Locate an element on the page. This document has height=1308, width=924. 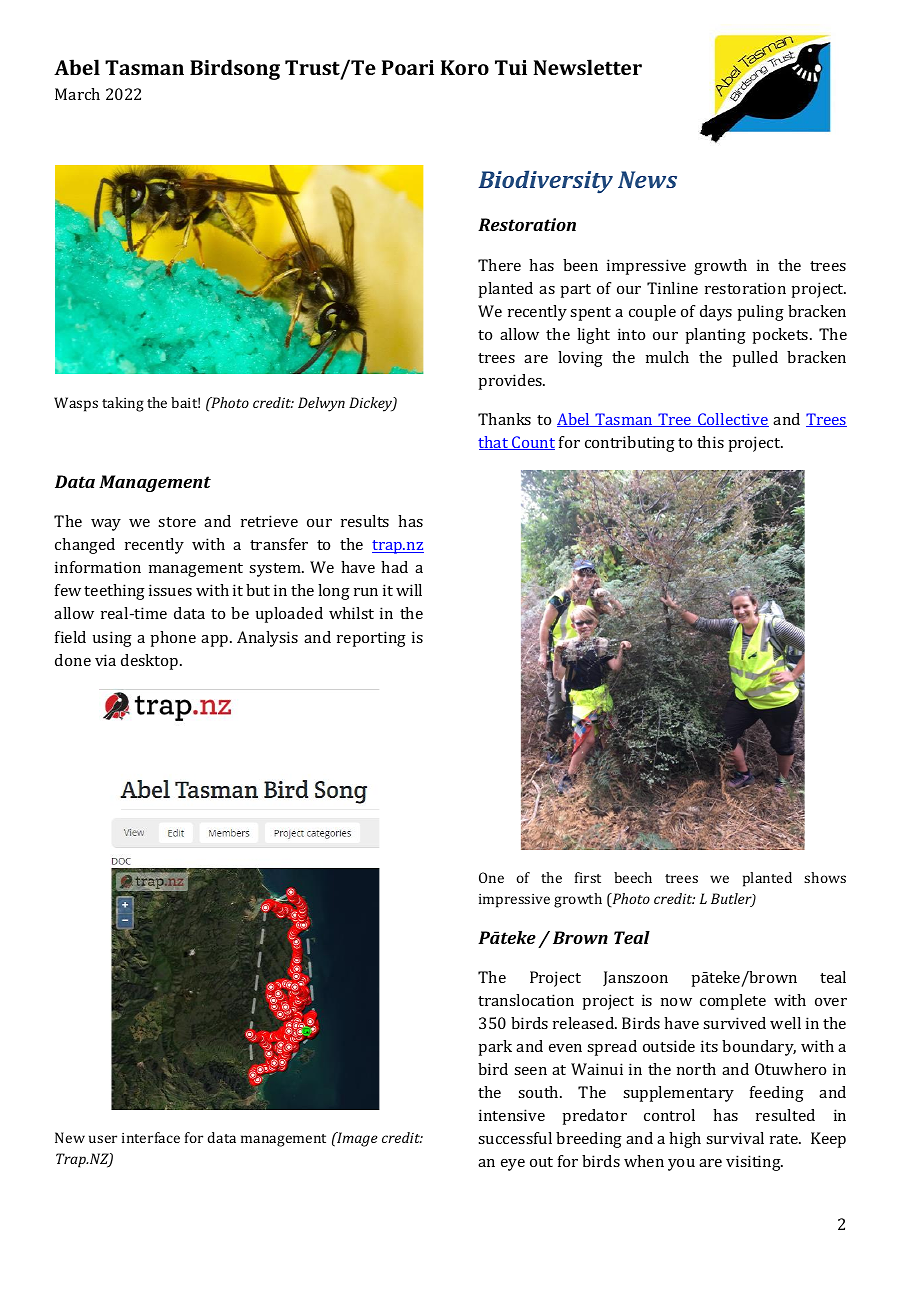
successful is located at coordinates (515, 1138).
